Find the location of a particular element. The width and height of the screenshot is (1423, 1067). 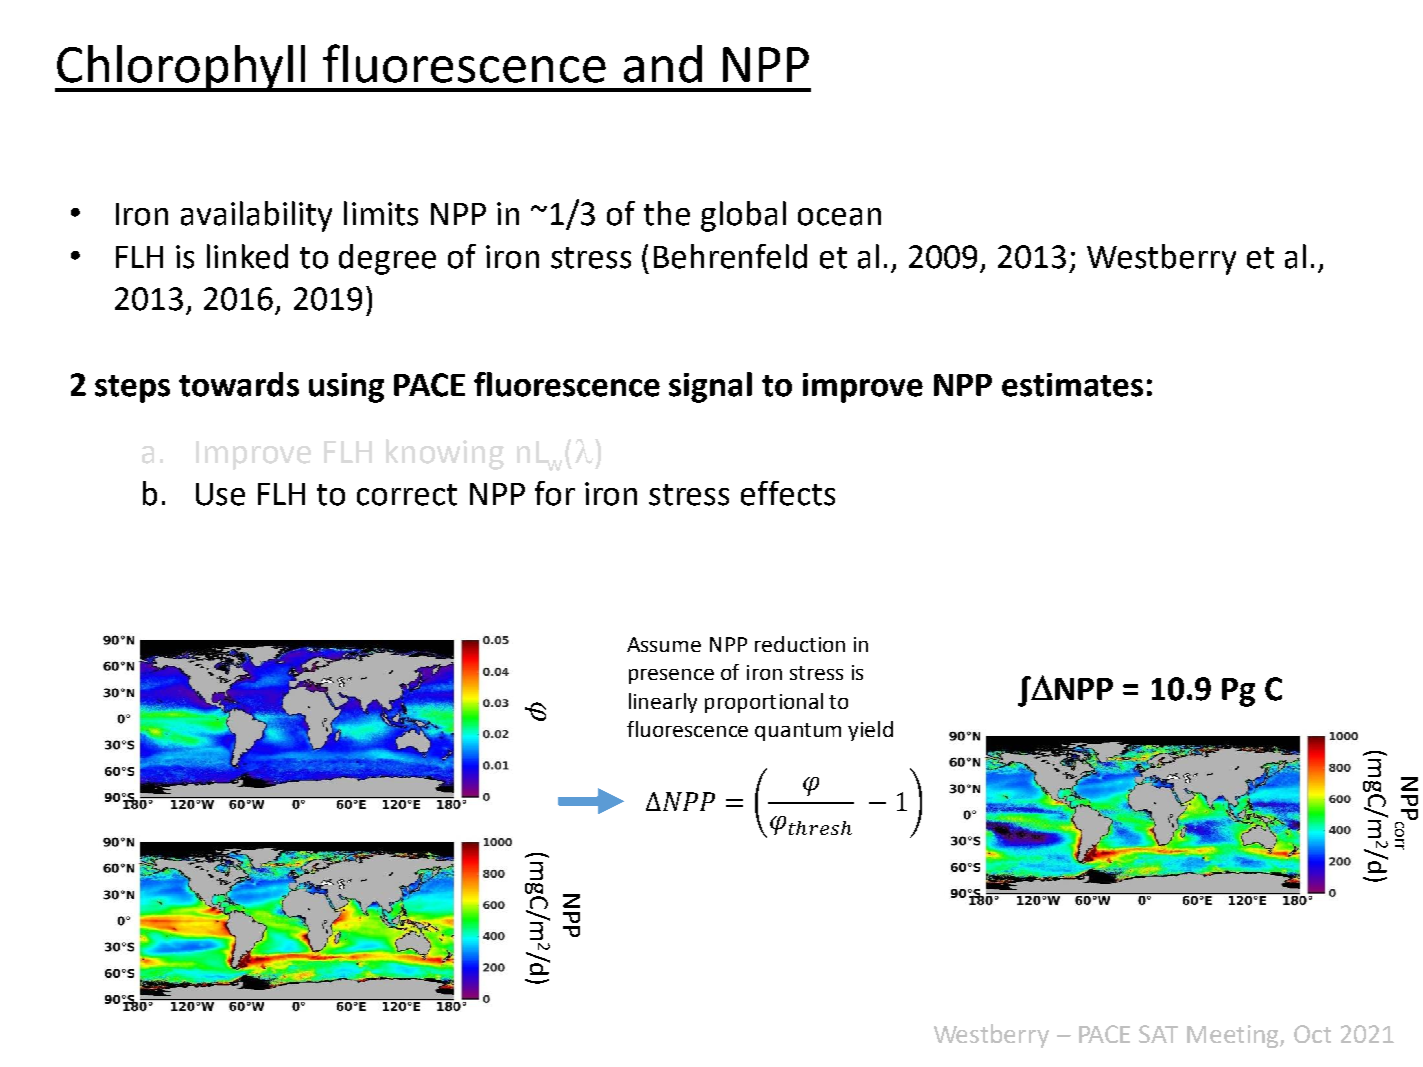

Chlorophyll is located at coordinates (181, 68).
